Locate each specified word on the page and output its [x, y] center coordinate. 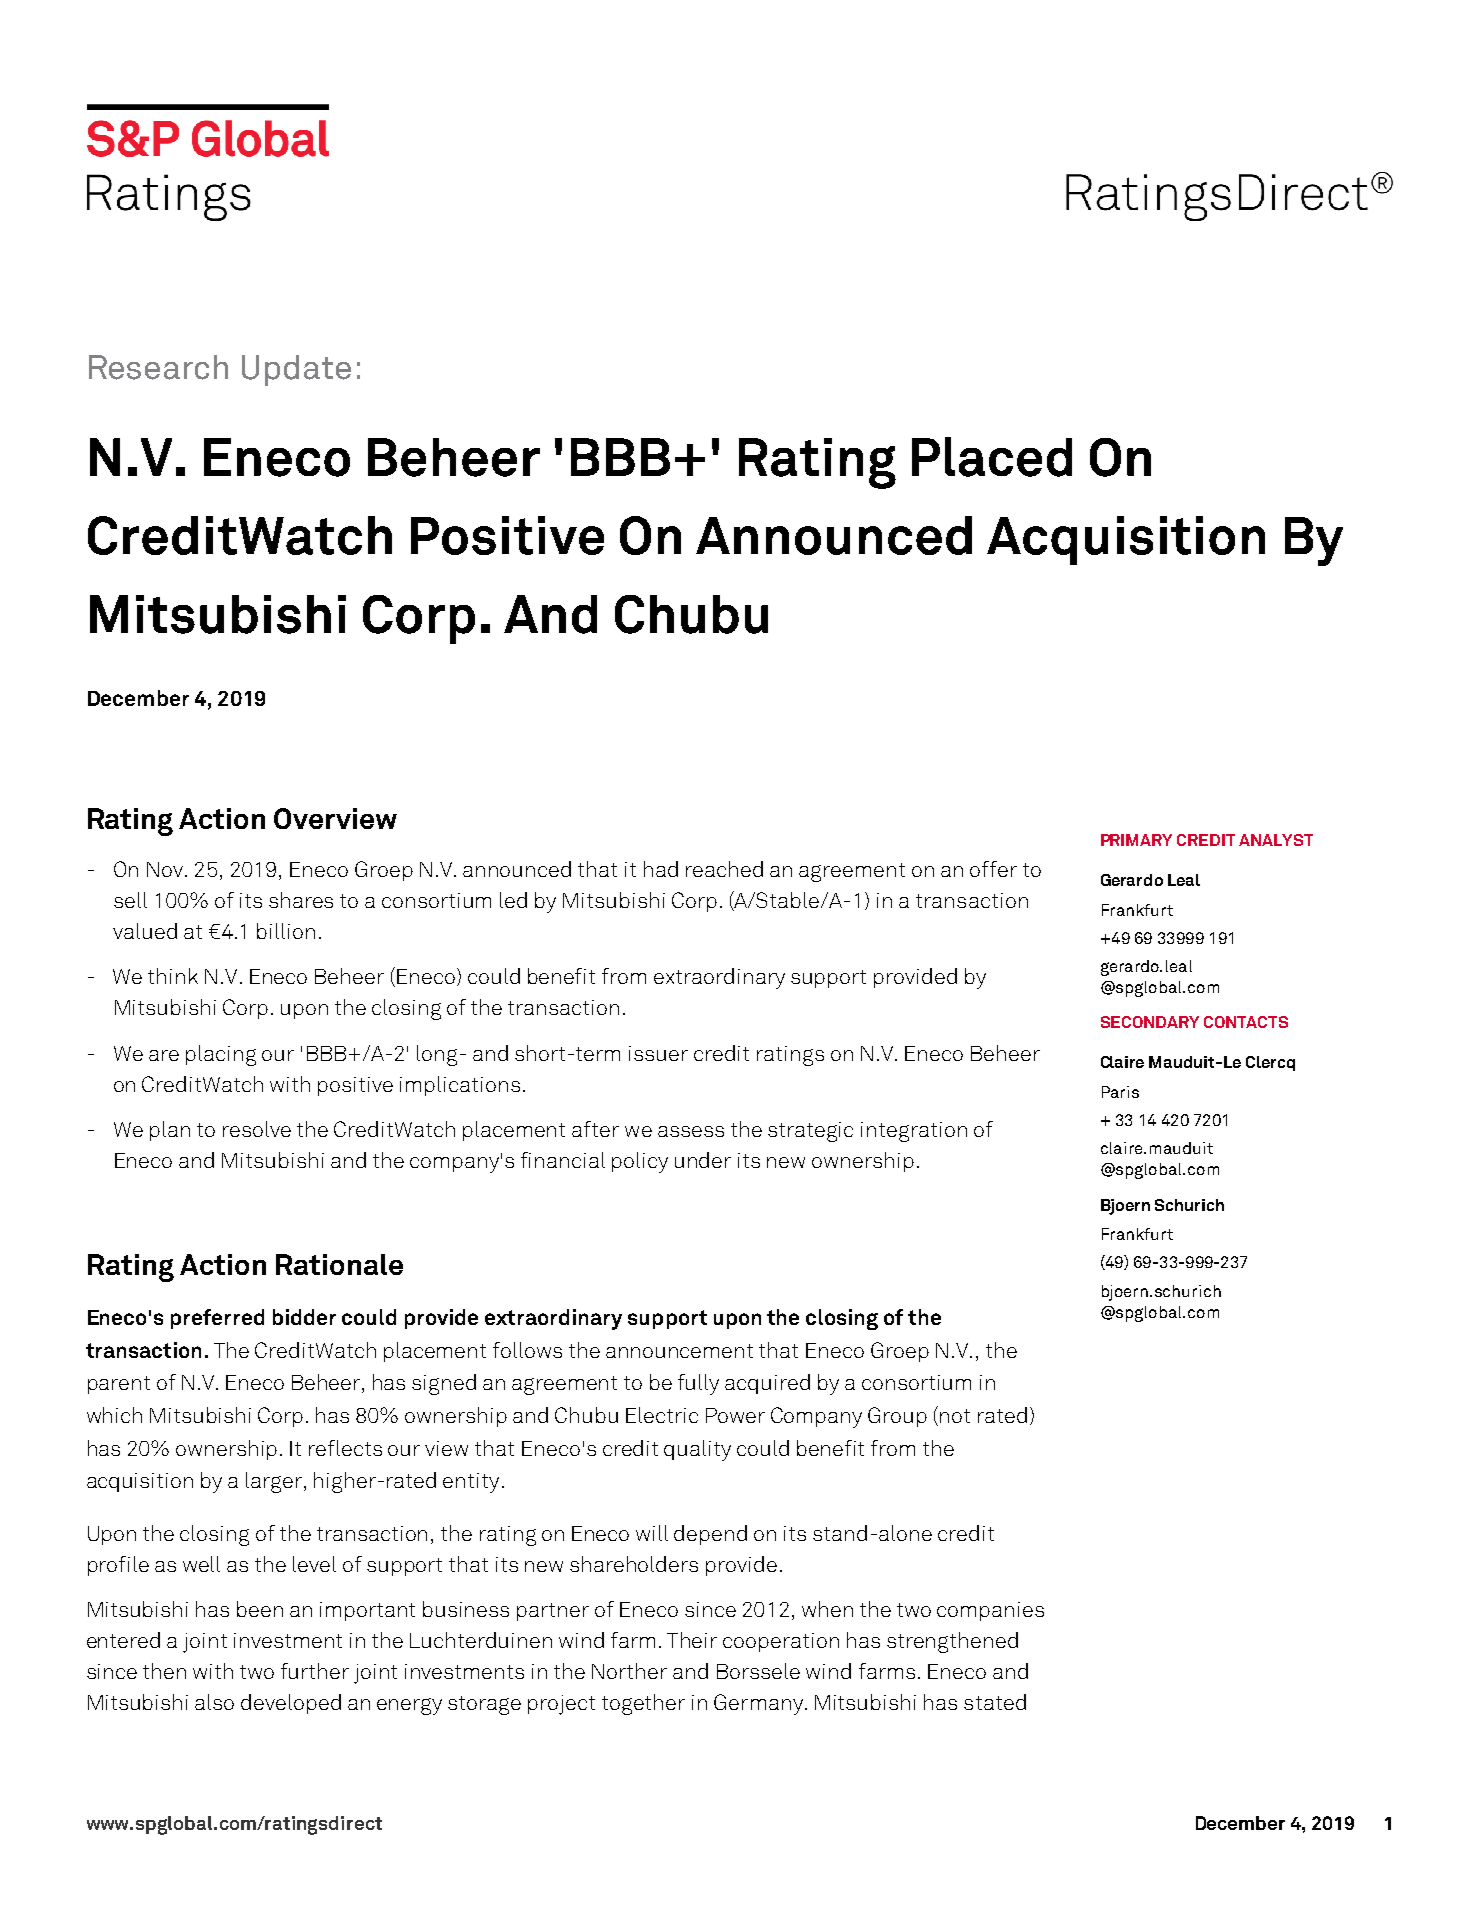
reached [724, 869]
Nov [165, 869]
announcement [679, 1351]
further [315, 1671]
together [643, 1704]
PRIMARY [1136, 840]
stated [995, 1702]
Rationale [339, 1264]
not [955, 1416]
